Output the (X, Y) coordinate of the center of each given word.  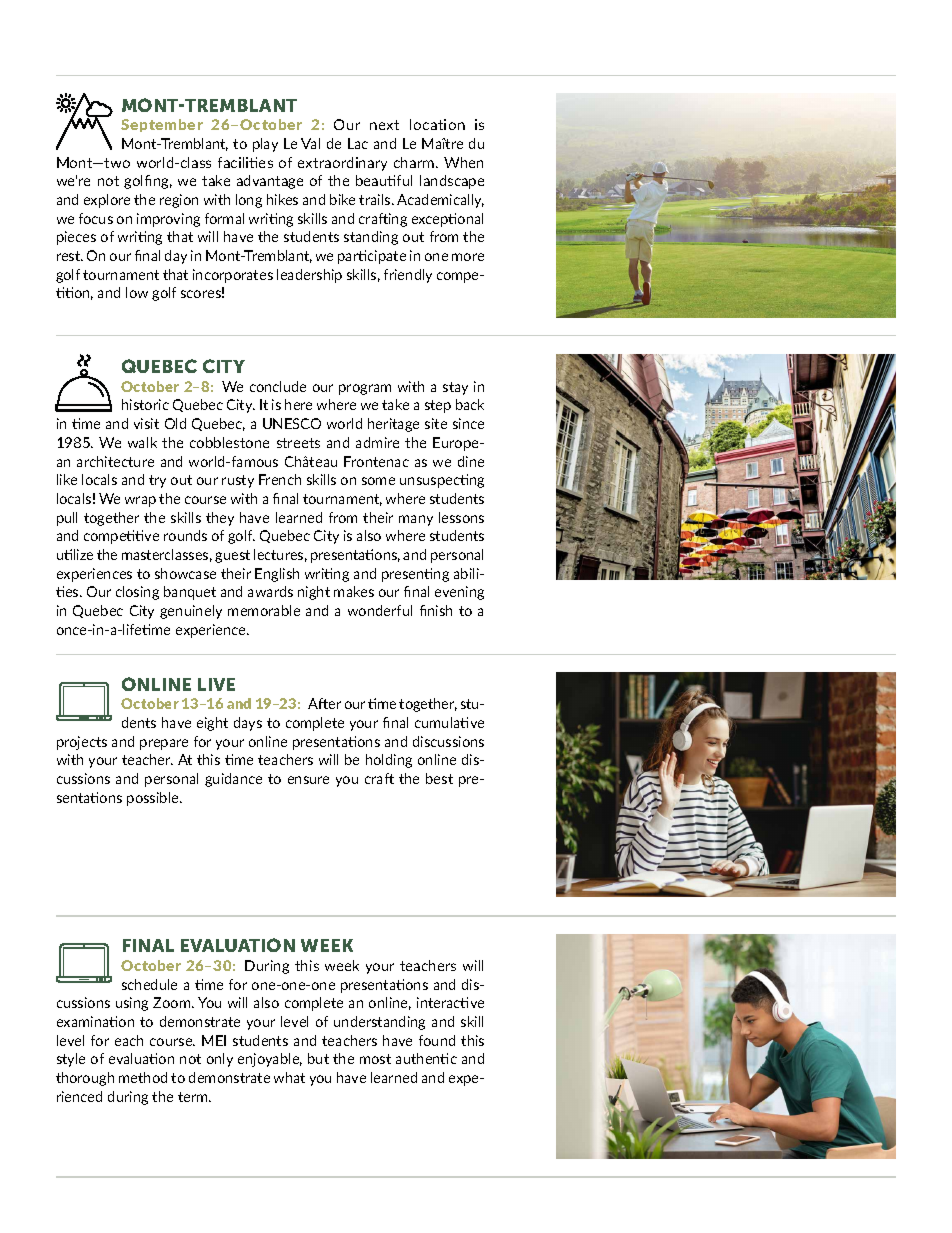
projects (82, 743)
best (439, 778)
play (265, 145)
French (280, 479)
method (143, 1077)
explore (107, 201)
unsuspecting (442, 481)
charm (415, 162)
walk (142, 442)
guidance (233, 780)
